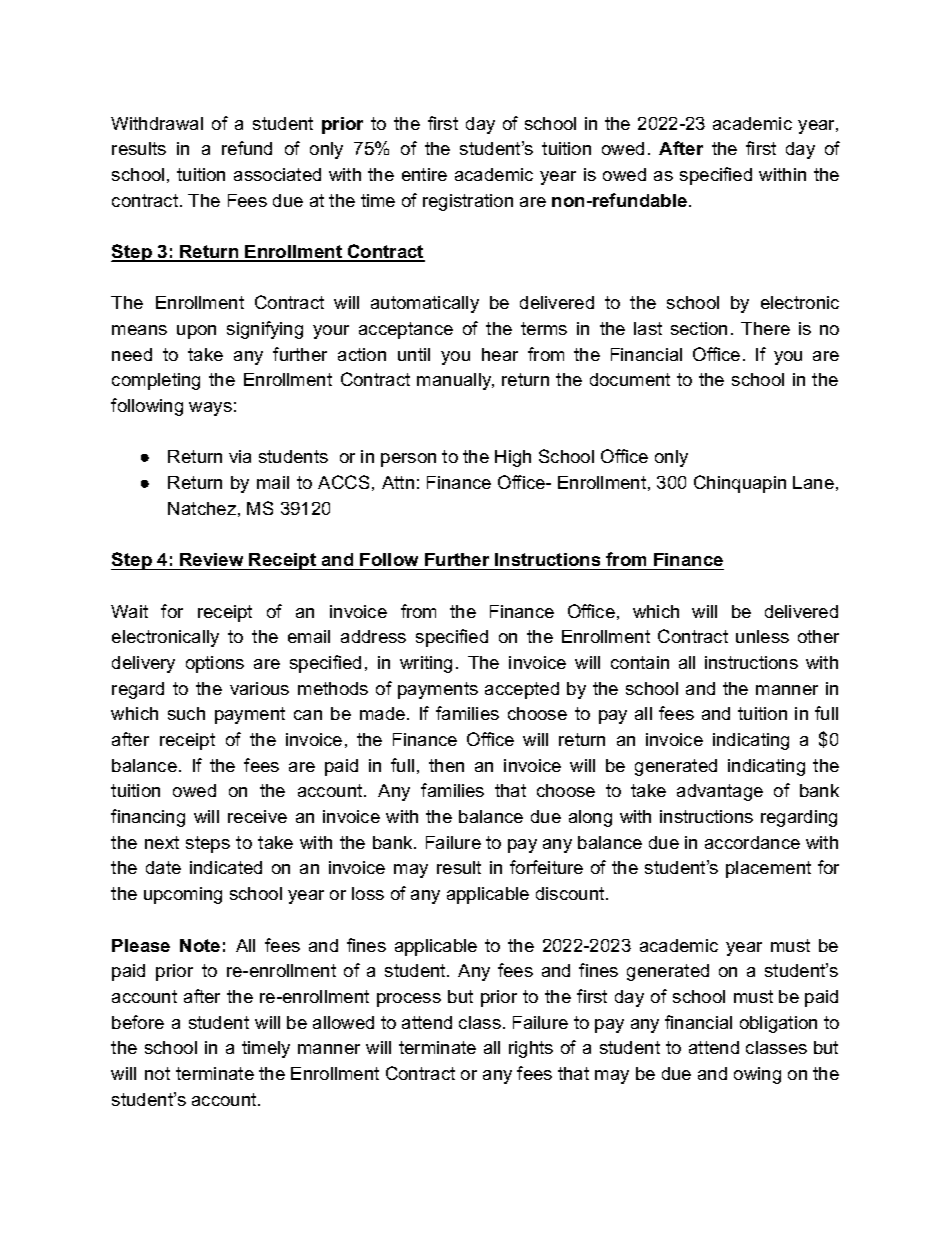 This document has width=952, height=1233. I want to click on There, so click(765, 328).
